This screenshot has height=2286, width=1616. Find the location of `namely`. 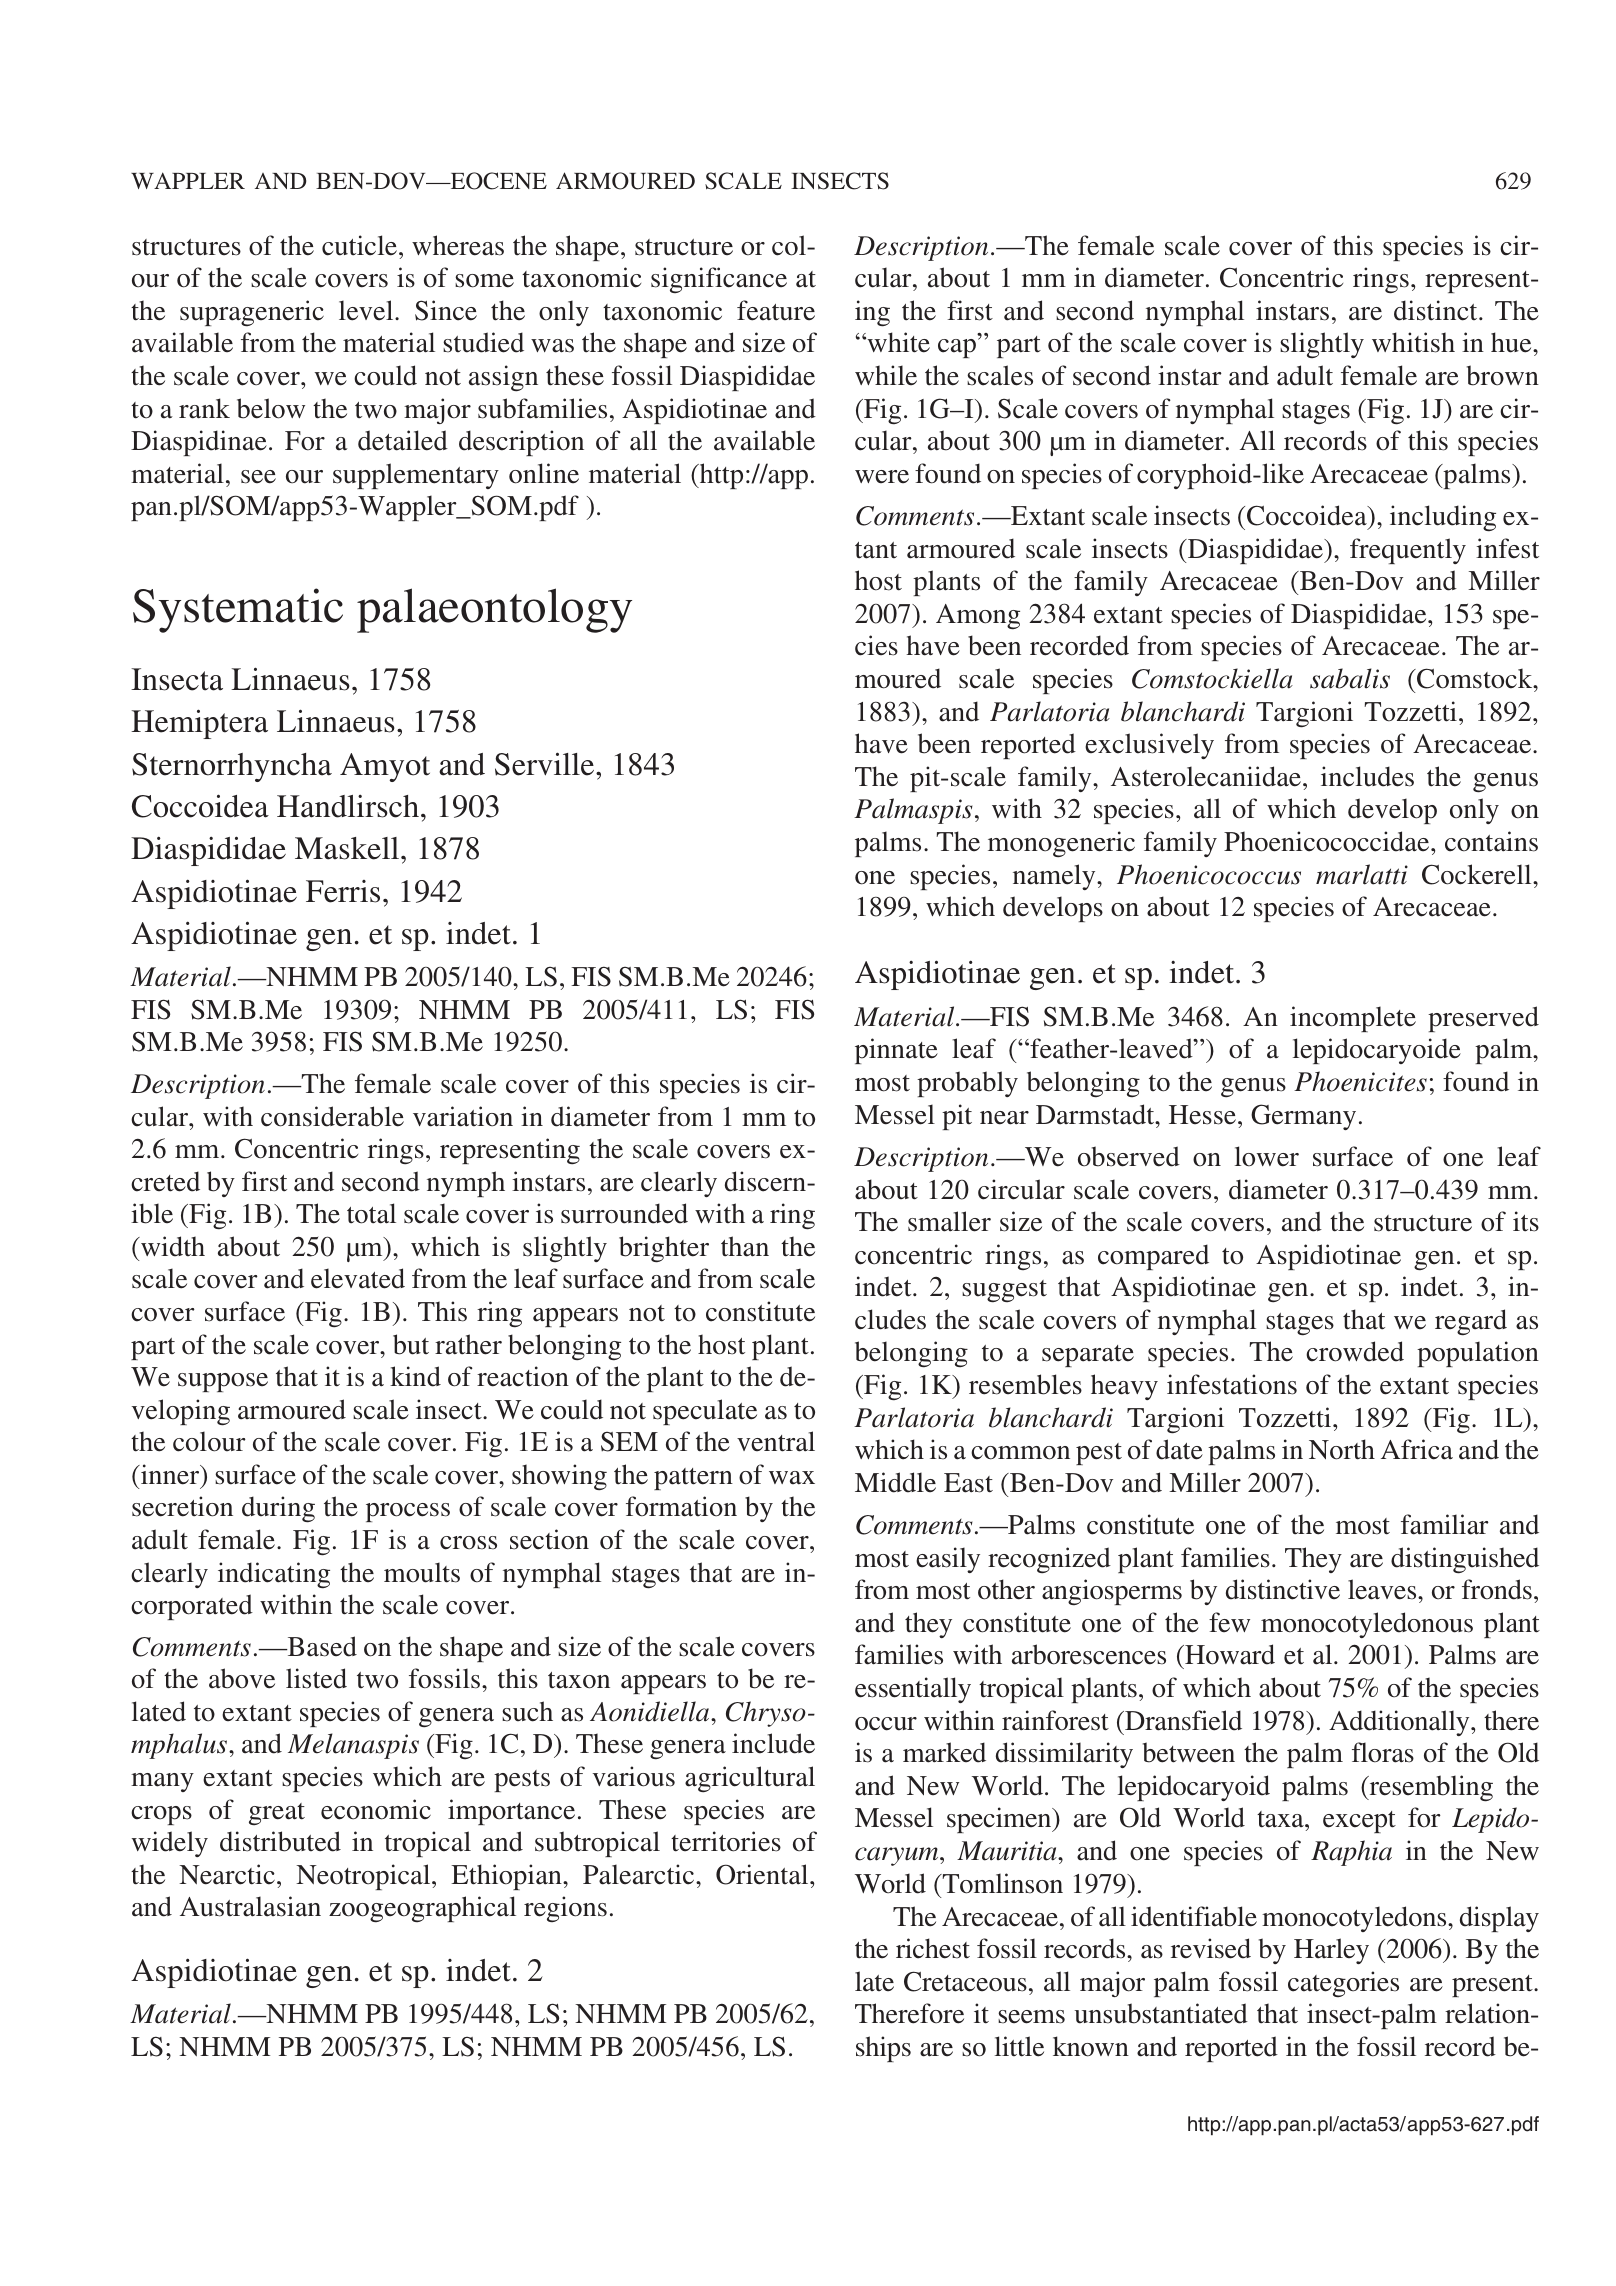

namely is located at coordinates (1055, 877).
